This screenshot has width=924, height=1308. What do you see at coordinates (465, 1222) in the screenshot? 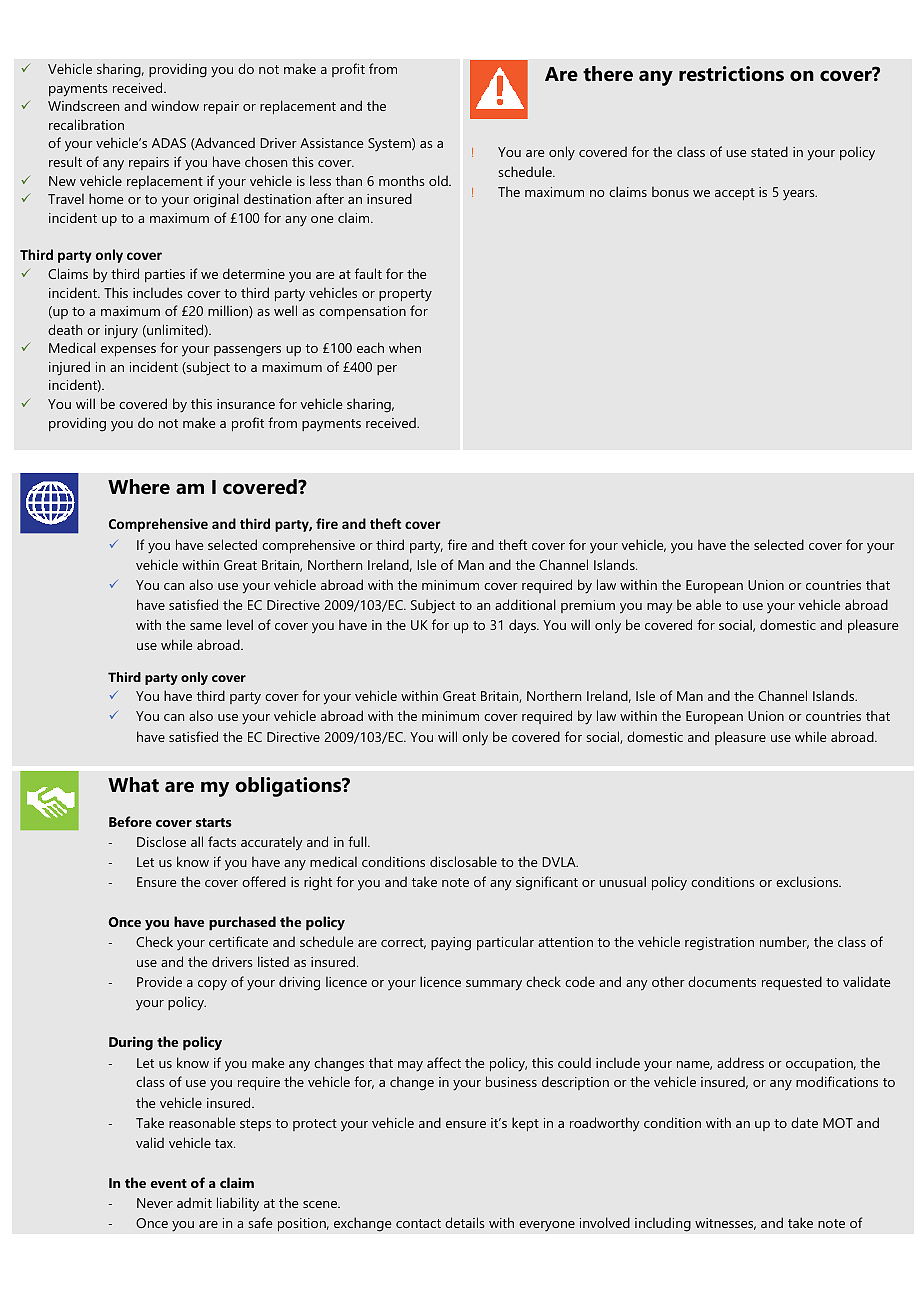
I see `details` at bounding box center [465, 1222].
